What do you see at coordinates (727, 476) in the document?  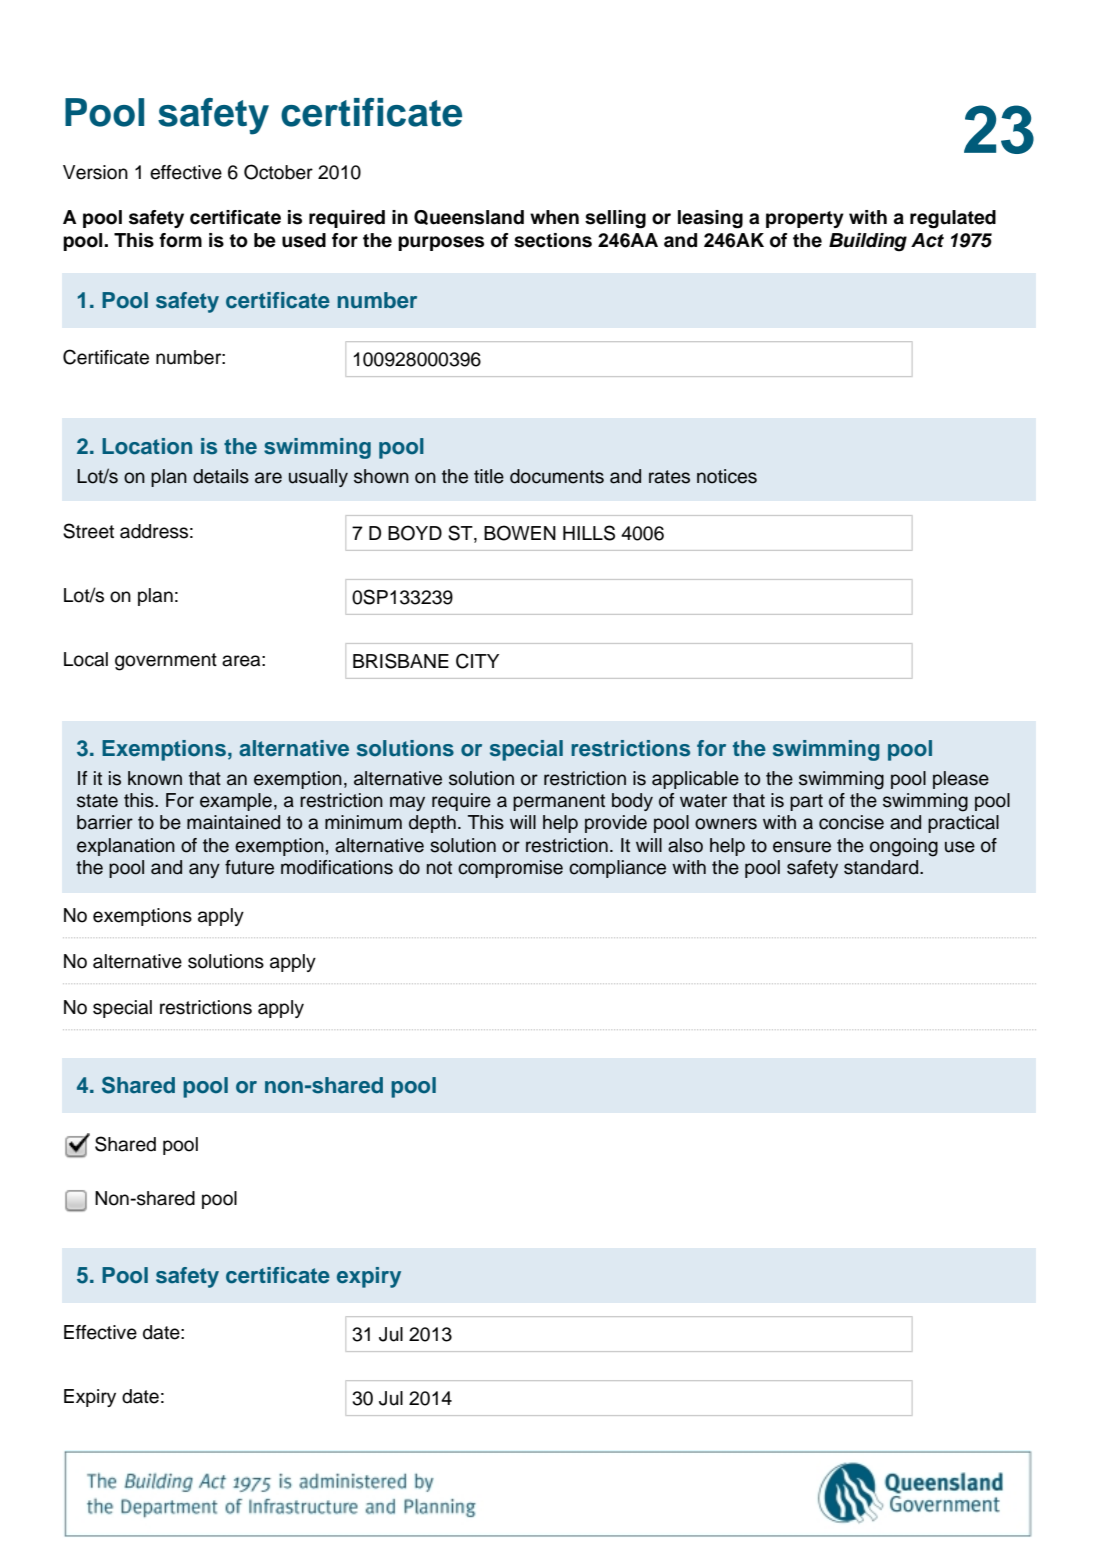 I see `notices` at bounding box center [727, 476].
